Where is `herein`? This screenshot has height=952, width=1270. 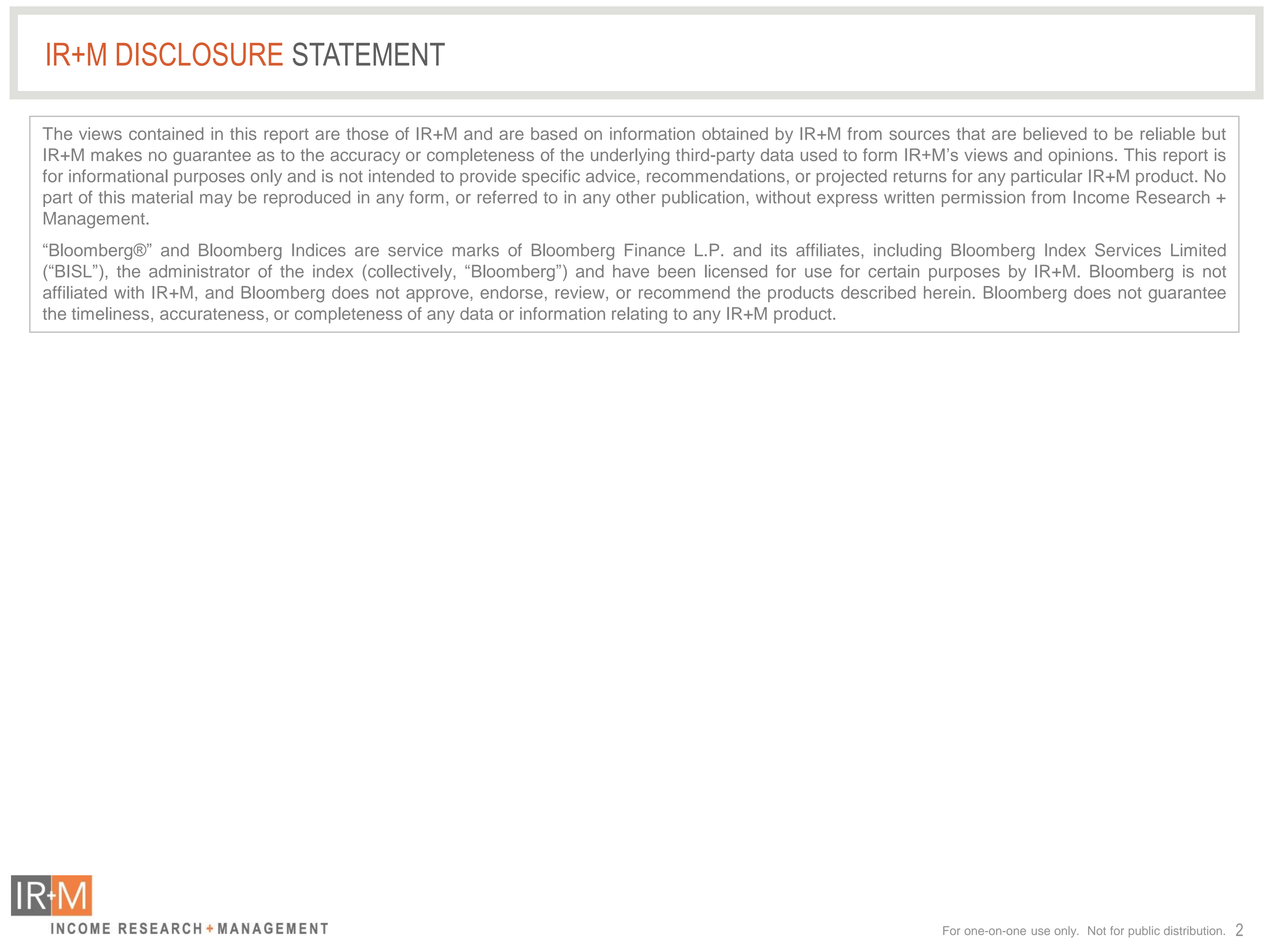 herein is located at coordinates (947, 292).
